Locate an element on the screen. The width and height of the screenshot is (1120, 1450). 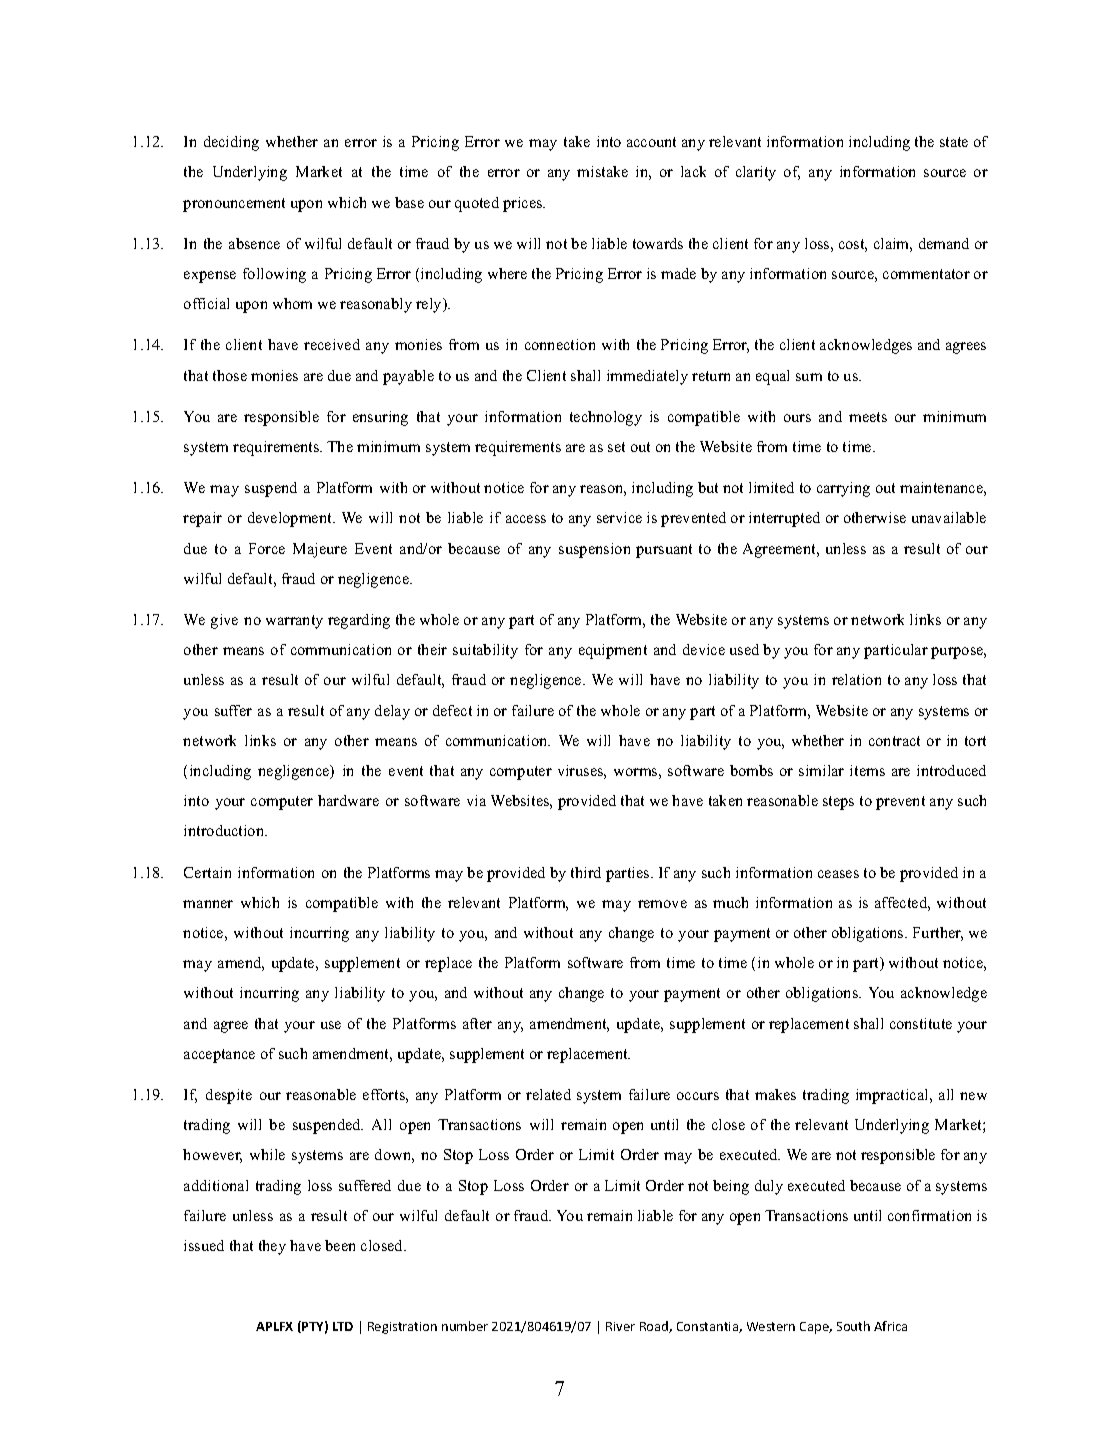
prices is located at coordinates (524, 204).
